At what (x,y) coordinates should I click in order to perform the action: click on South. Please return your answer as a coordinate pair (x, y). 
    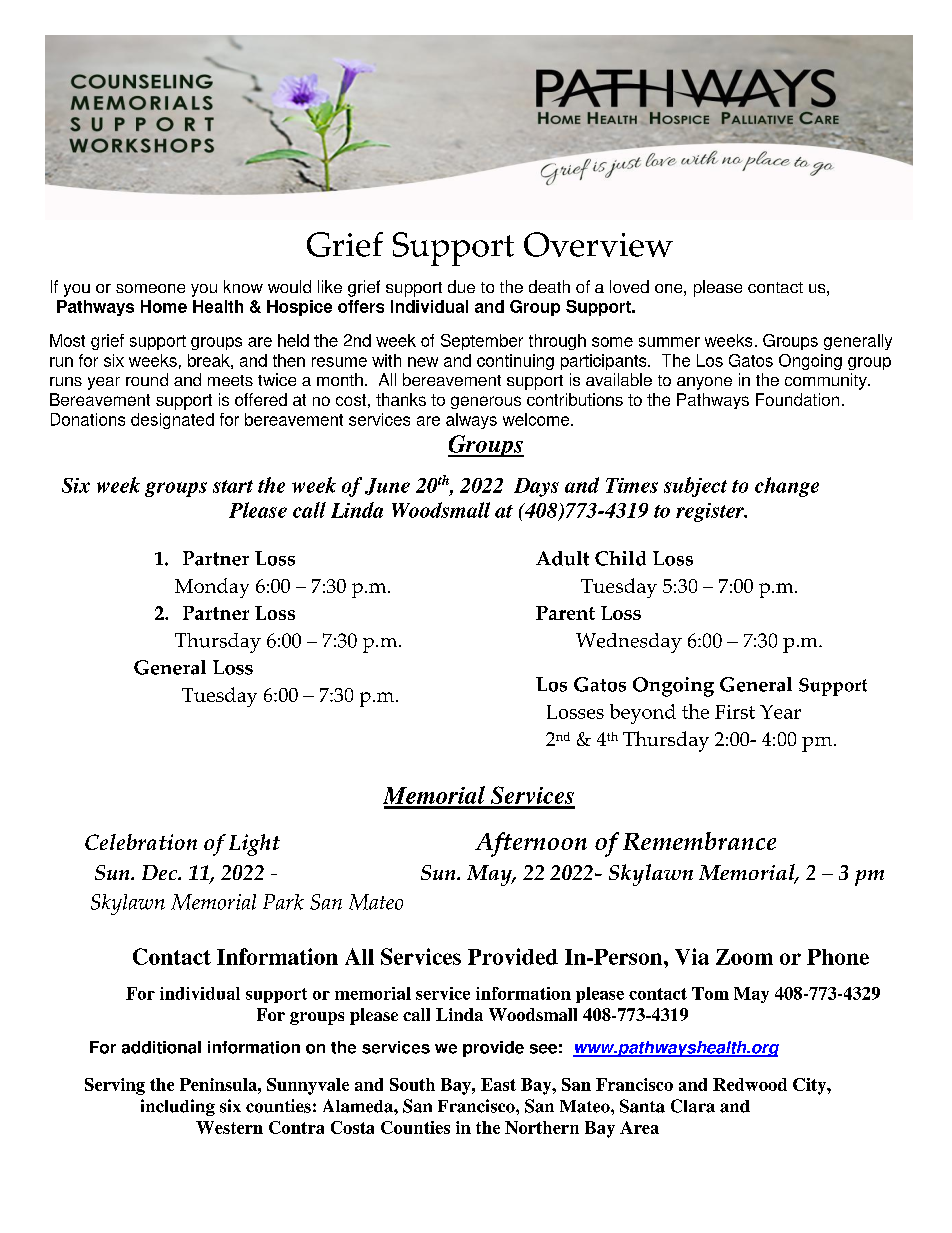
    Looking at the image, I should click on (412, 1084).
